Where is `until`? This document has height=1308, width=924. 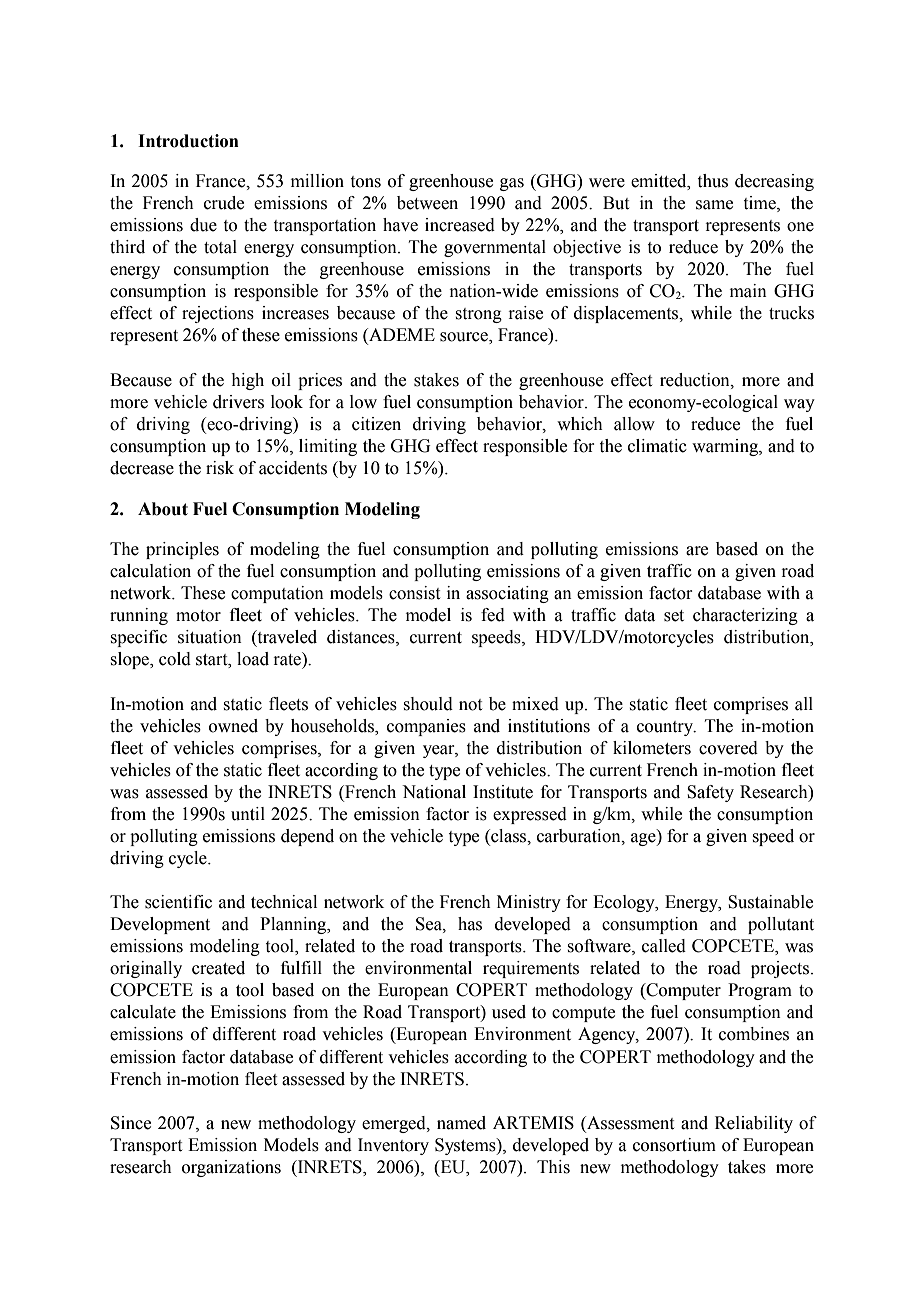 until is located at coordinates (248, 814).
